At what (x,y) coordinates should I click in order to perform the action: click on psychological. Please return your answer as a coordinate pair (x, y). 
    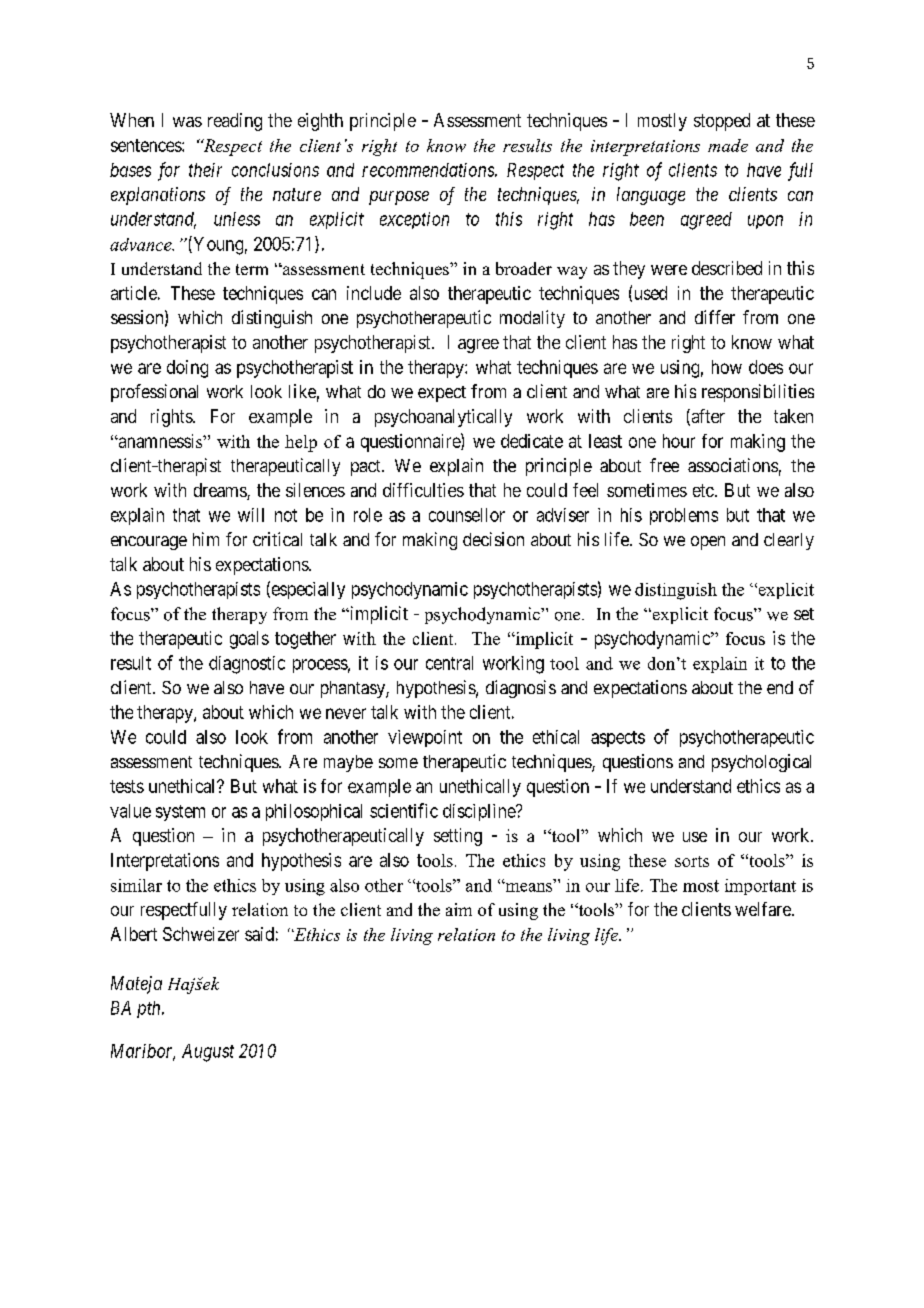
    Looking at the image, I should click on (761, 763).
